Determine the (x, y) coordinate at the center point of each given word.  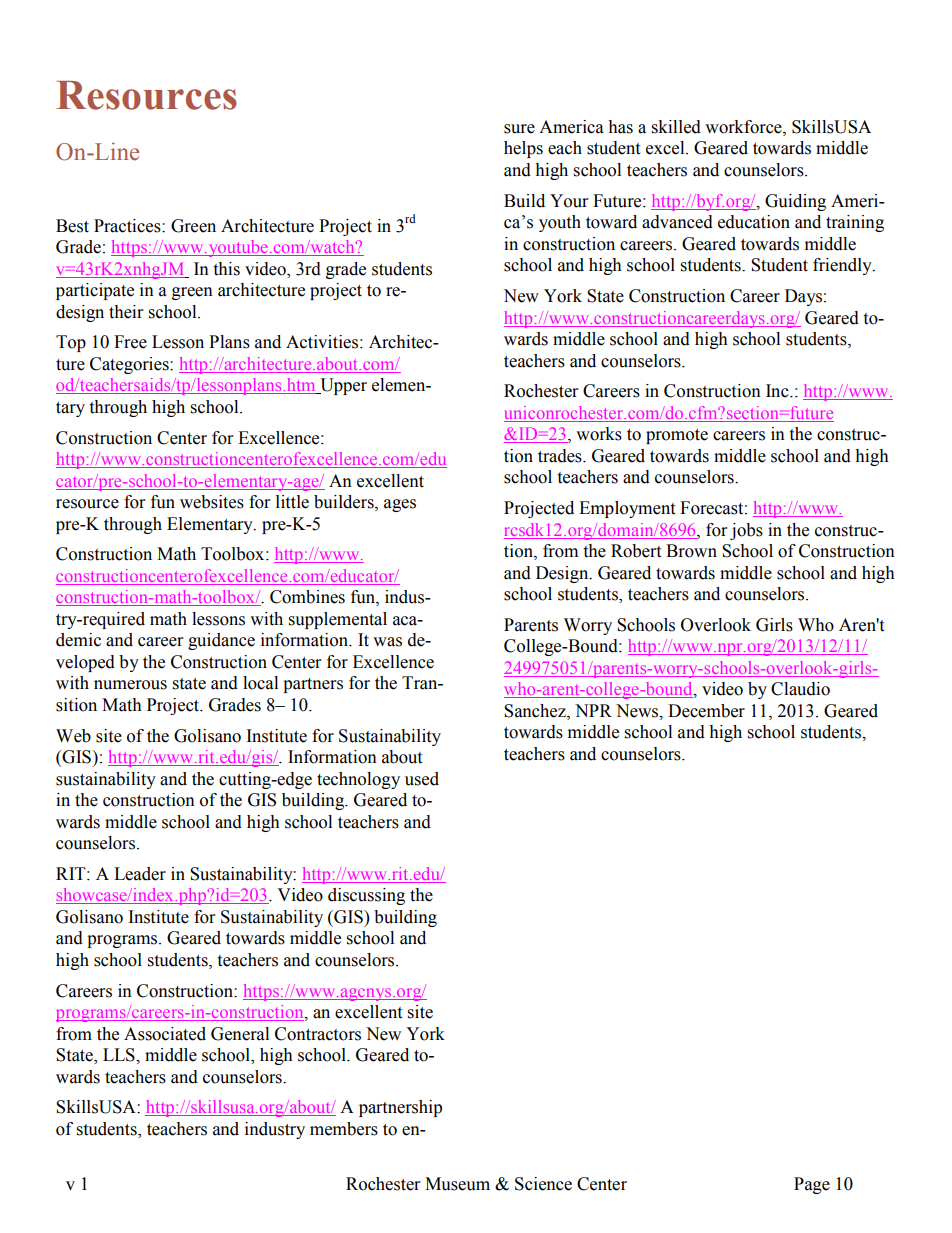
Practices (128, 226)
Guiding (795, 202)
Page (812, 1185)
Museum (457, 1184)
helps (523, 149)
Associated (165, 1034)
